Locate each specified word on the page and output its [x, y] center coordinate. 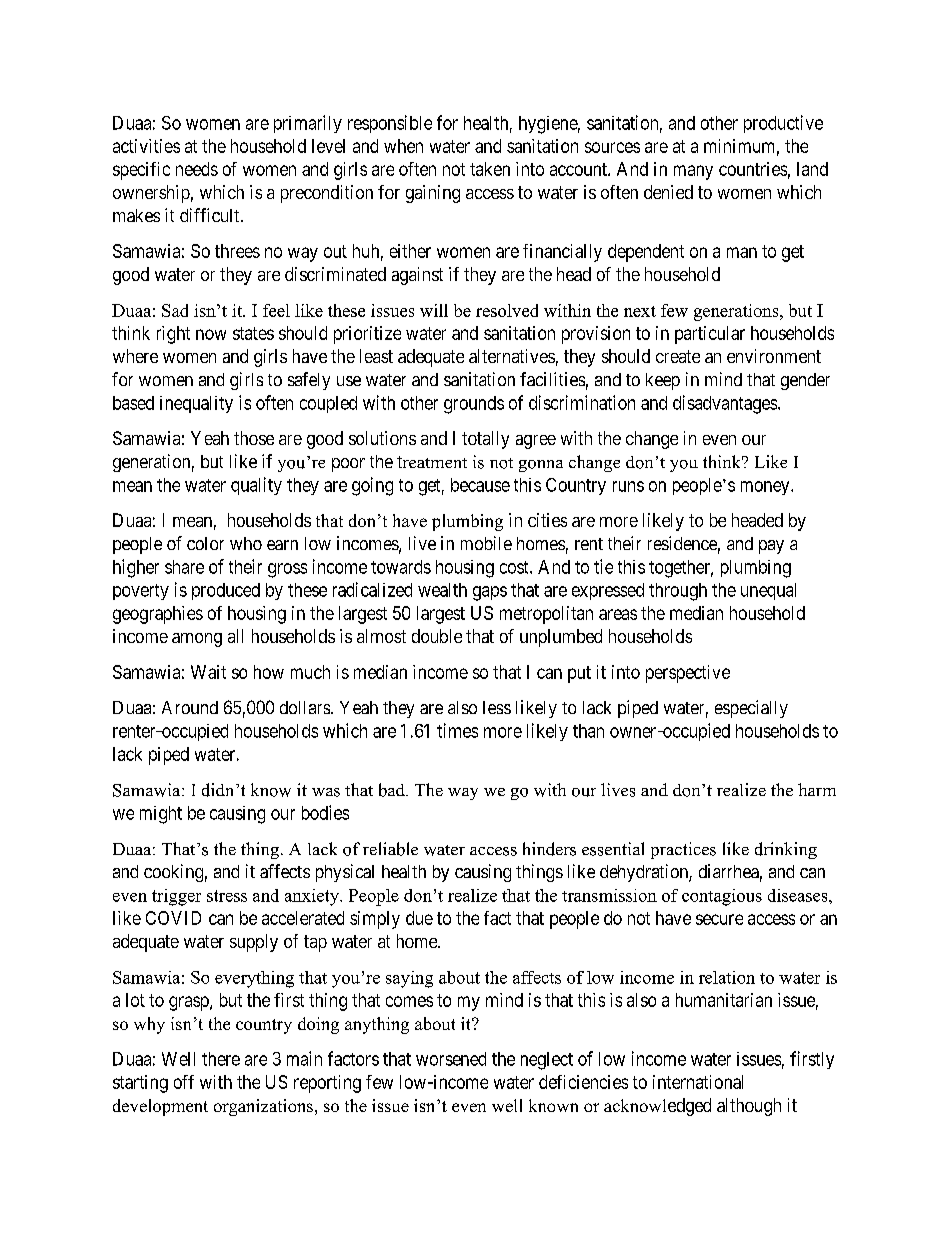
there [221, 1059]
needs [197, 169]
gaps [490, 593]
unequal [768, 591]
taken [490, 169]
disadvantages [726, 404]
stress [227, 896]
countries [753, 169]
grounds [474, 405]
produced [226, 591]
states [253, 333]
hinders [549, 849]
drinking [786, 850]
